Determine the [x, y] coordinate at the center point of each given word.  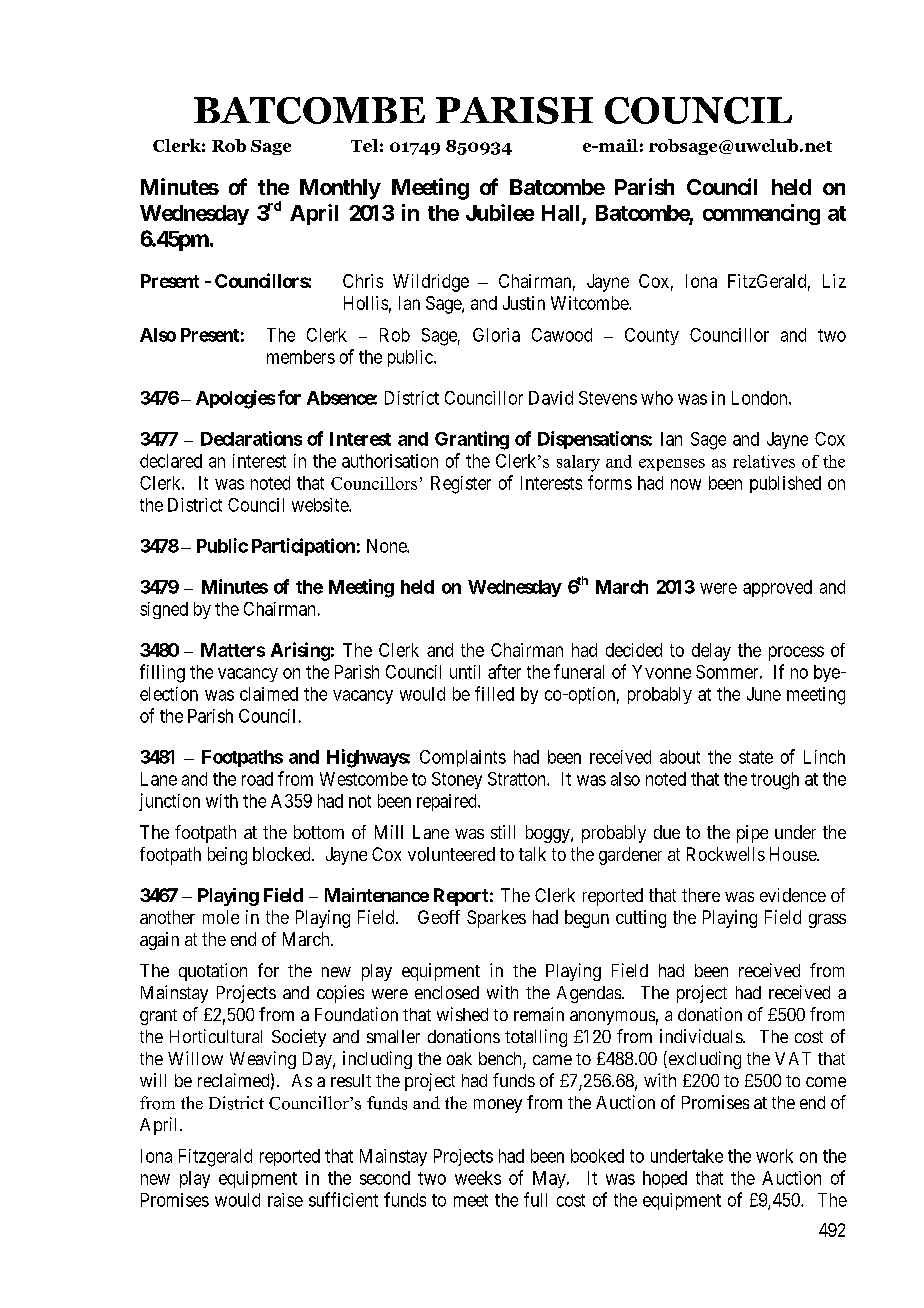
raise [285, 1200]
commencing [761, 214]
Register [461, 485]
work [774, 1156]
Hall [562, 214]
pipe [752, 834]
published [785, 484]
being [227, 856]
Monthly [340, 189]
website [321, 505]
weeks [478, 1178]
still [503, 832]
